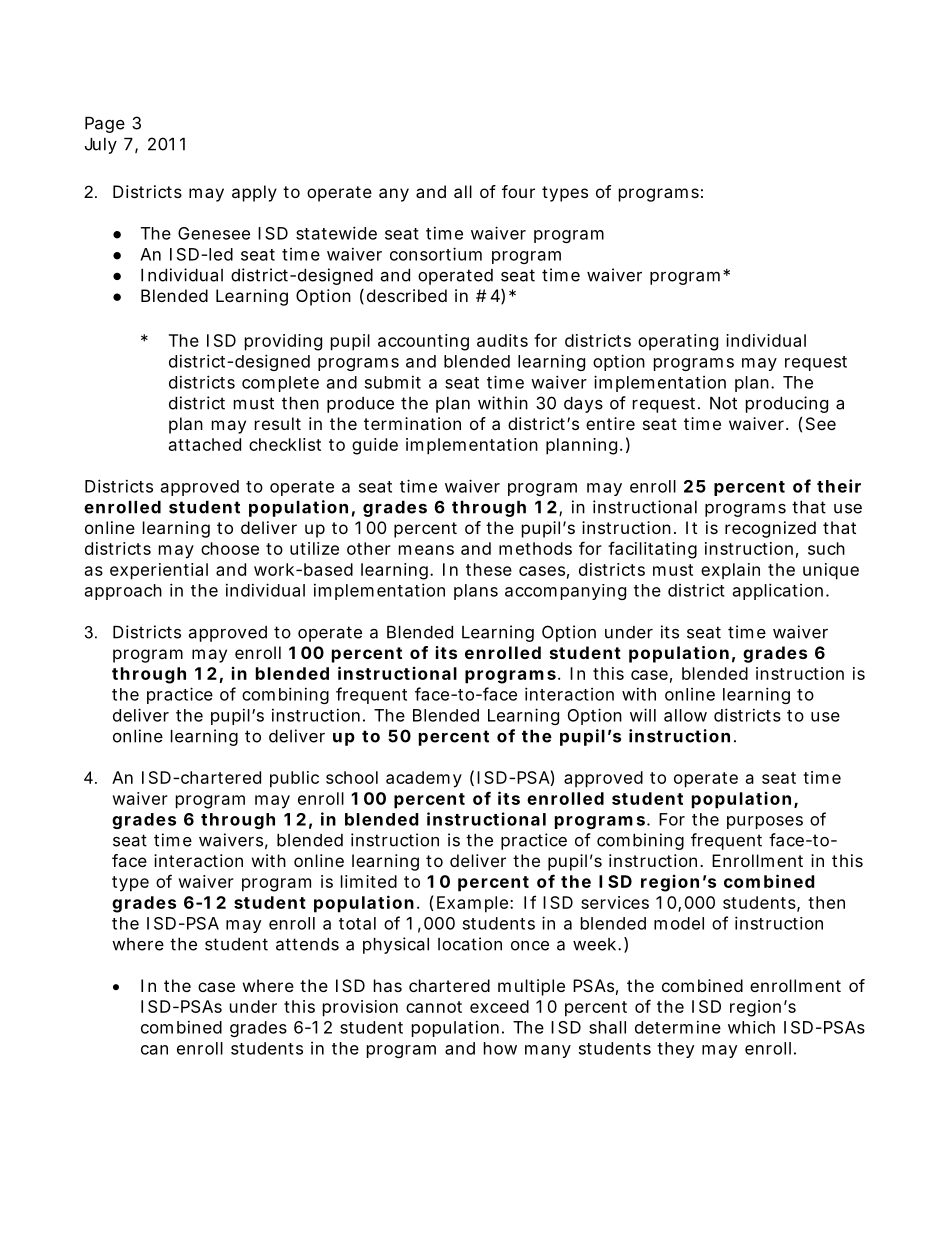 This screenshot has height=1233, width=952. Describe the element at coordinates (360, 1008) in the screenshot. I see `provision` at that location.
